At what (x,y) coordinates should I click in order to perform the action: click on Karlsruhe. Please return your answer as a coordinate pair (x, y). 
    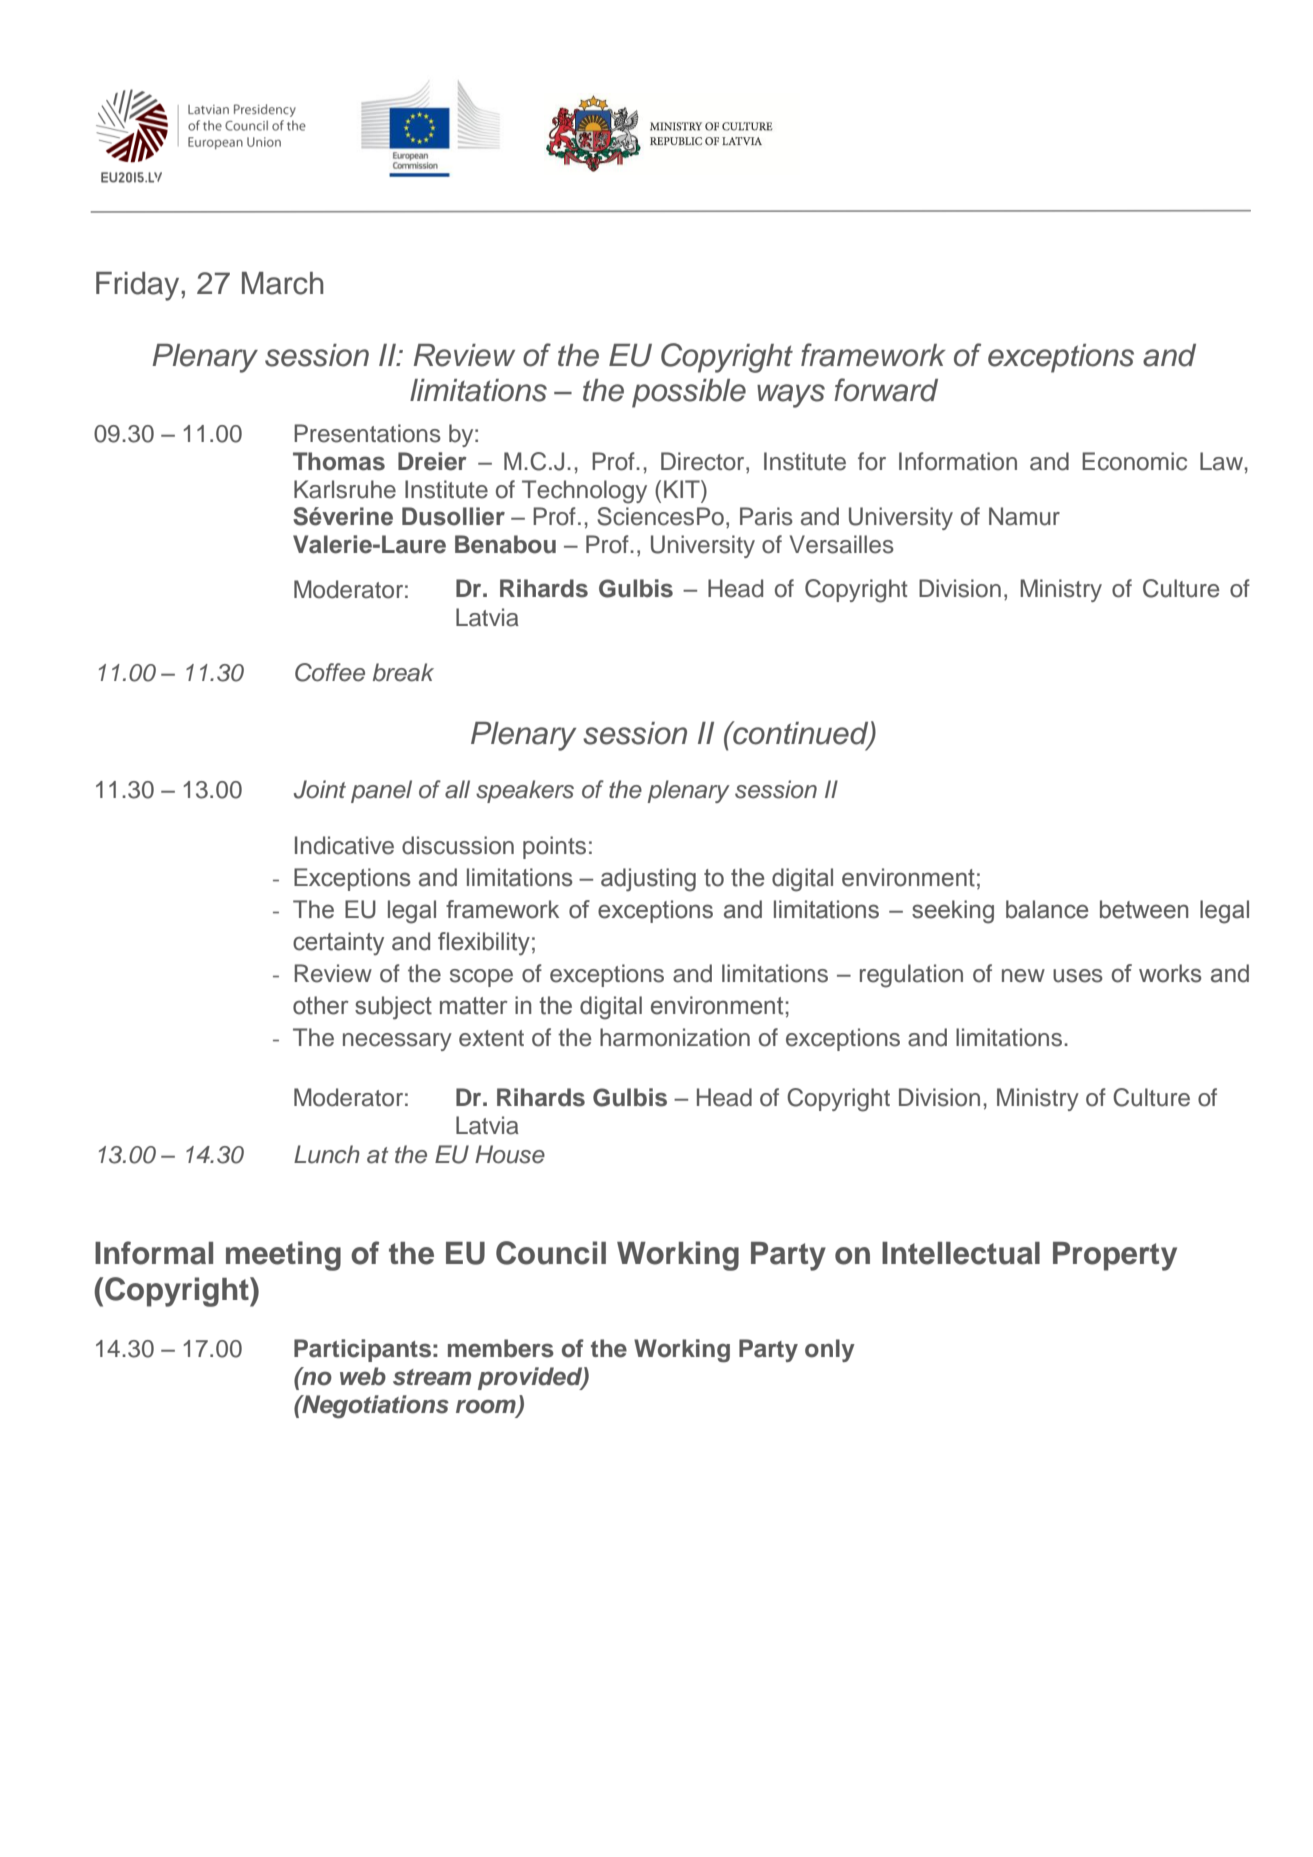
    Looking at the image, I should click on (345, 489).
